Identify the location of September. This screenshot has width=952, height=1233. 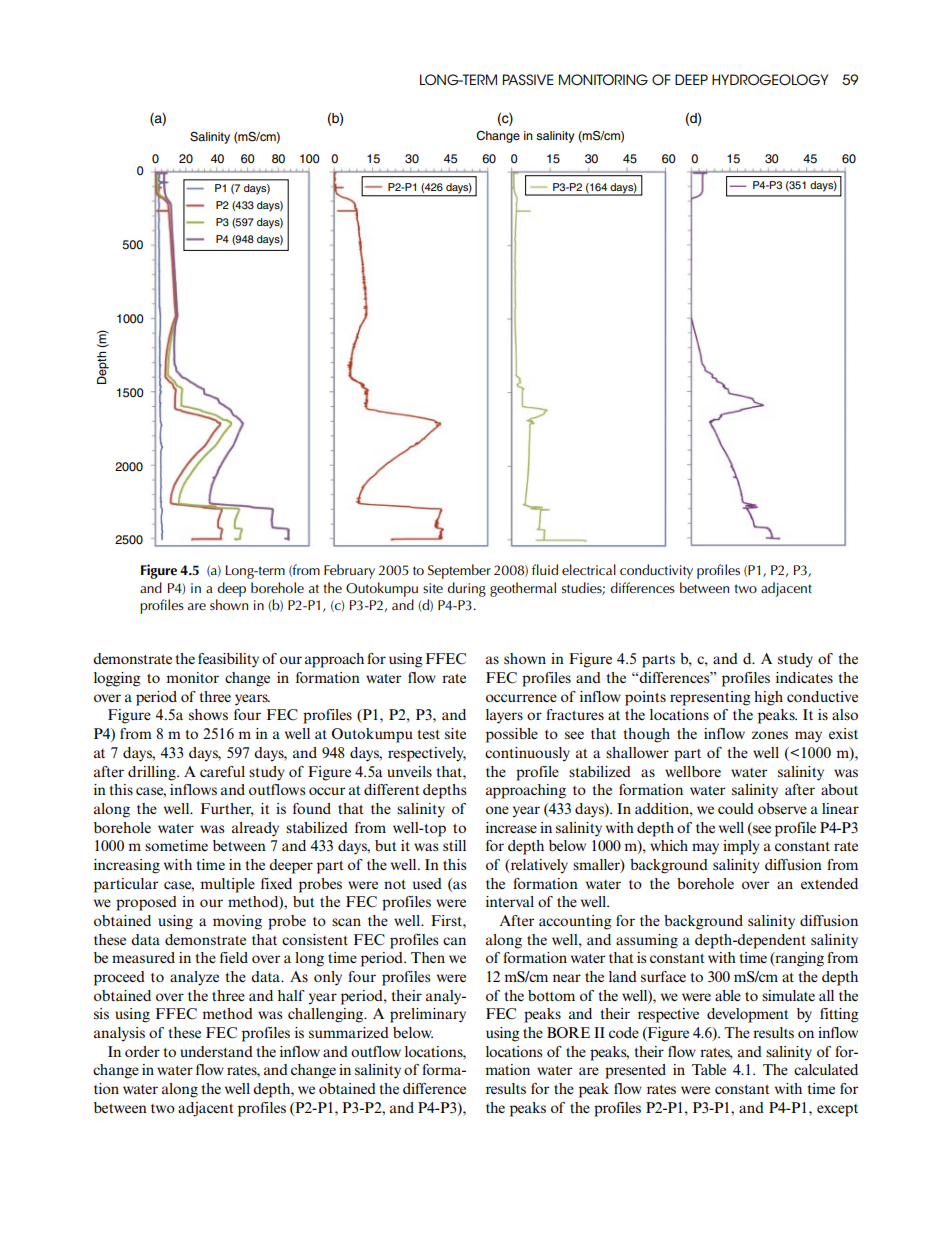
(459, 571).
